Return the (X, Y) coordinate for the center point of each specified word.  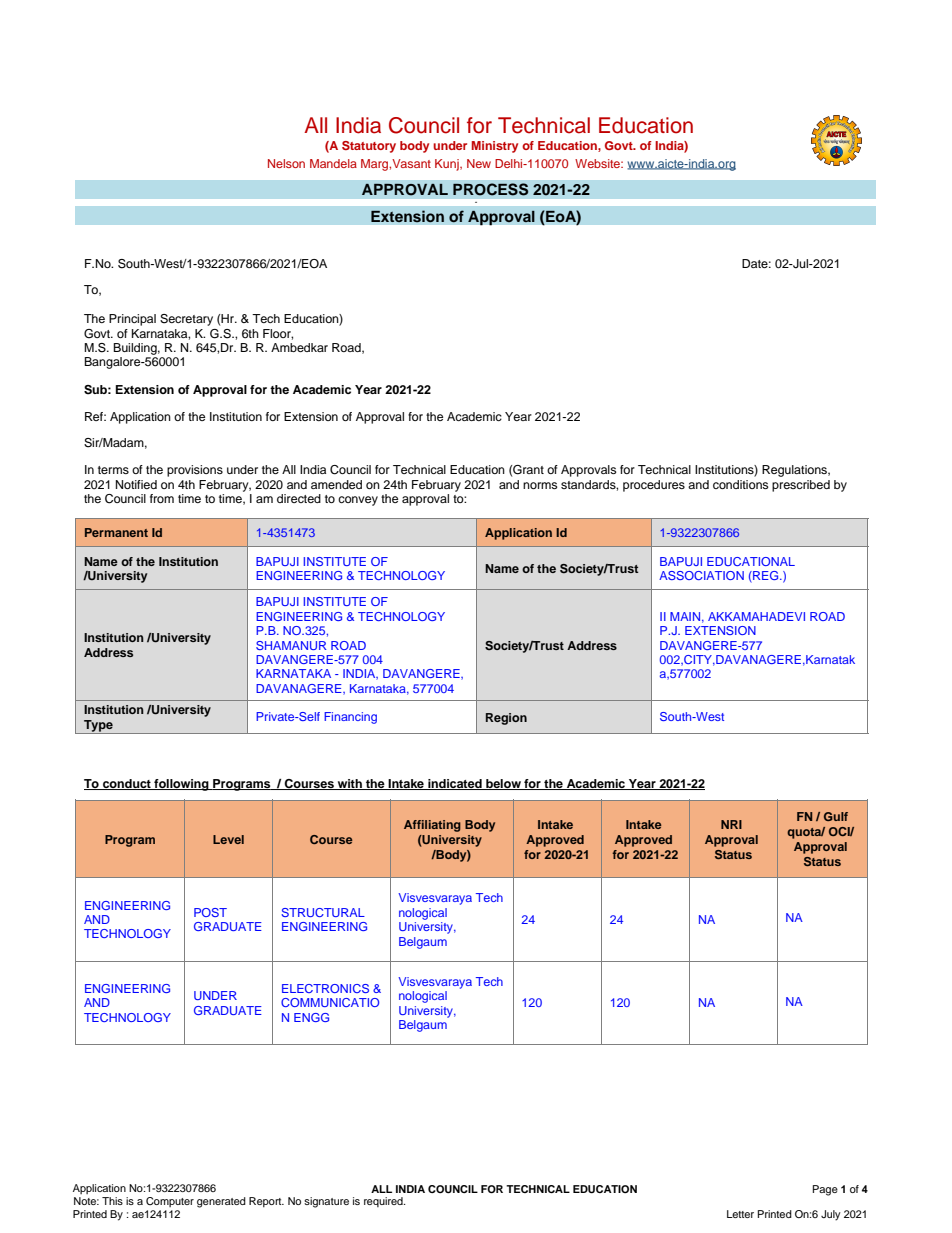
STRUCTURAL (323, 912)
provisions (195, 471)
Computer (170, 1202)
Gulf (836, 816)
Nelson (286, 163)
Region (506, 719)
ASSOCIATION (701, 575)
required (384, 1202)
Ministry (495, 147)
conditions (740, 484)
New (479, 163)
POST (210, 912)
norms (540, 485)
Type (98, 727)
